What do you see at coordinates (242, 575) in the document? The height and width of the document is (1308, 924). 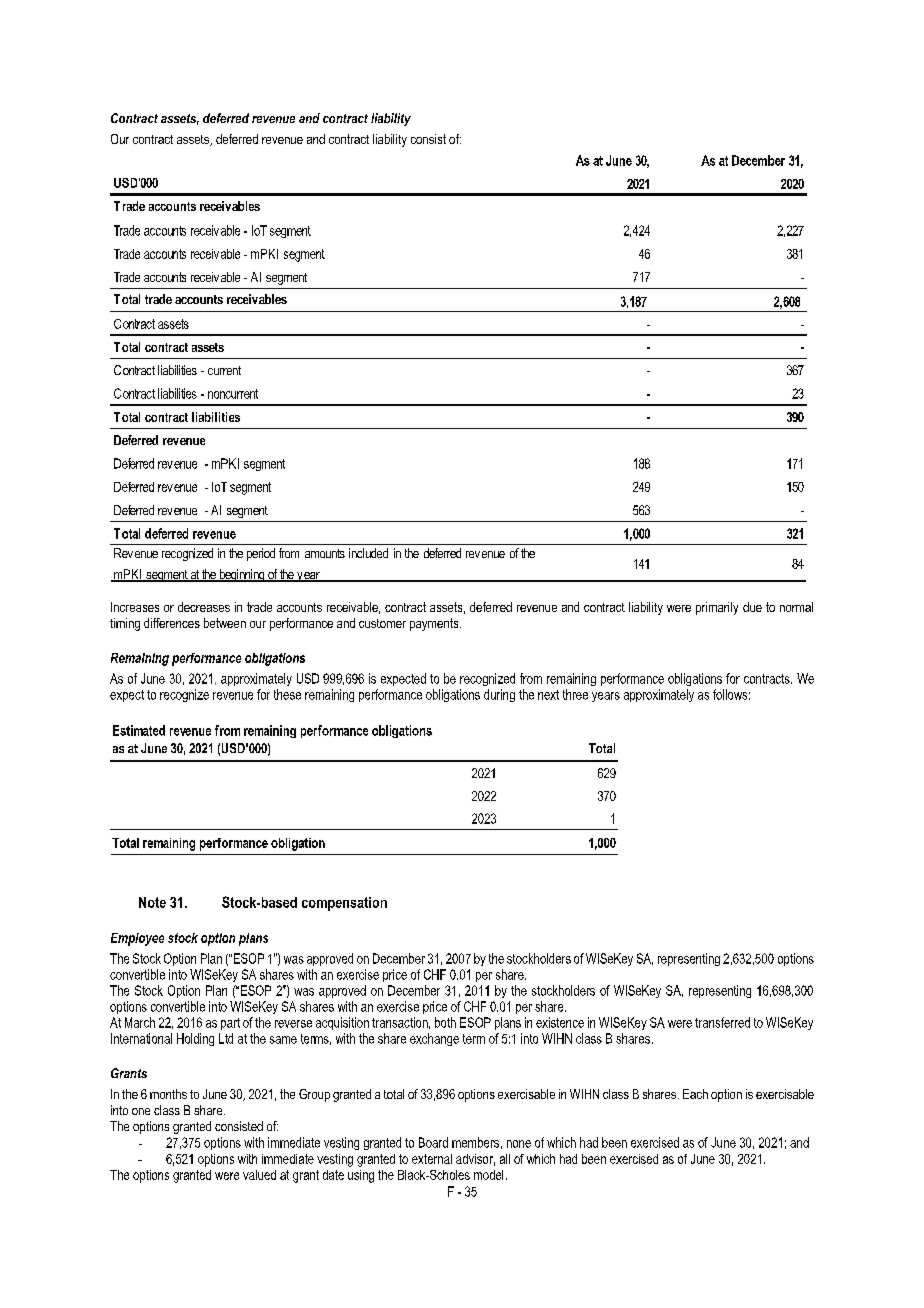 I see `beginning` at bounding box center [242, 575].
